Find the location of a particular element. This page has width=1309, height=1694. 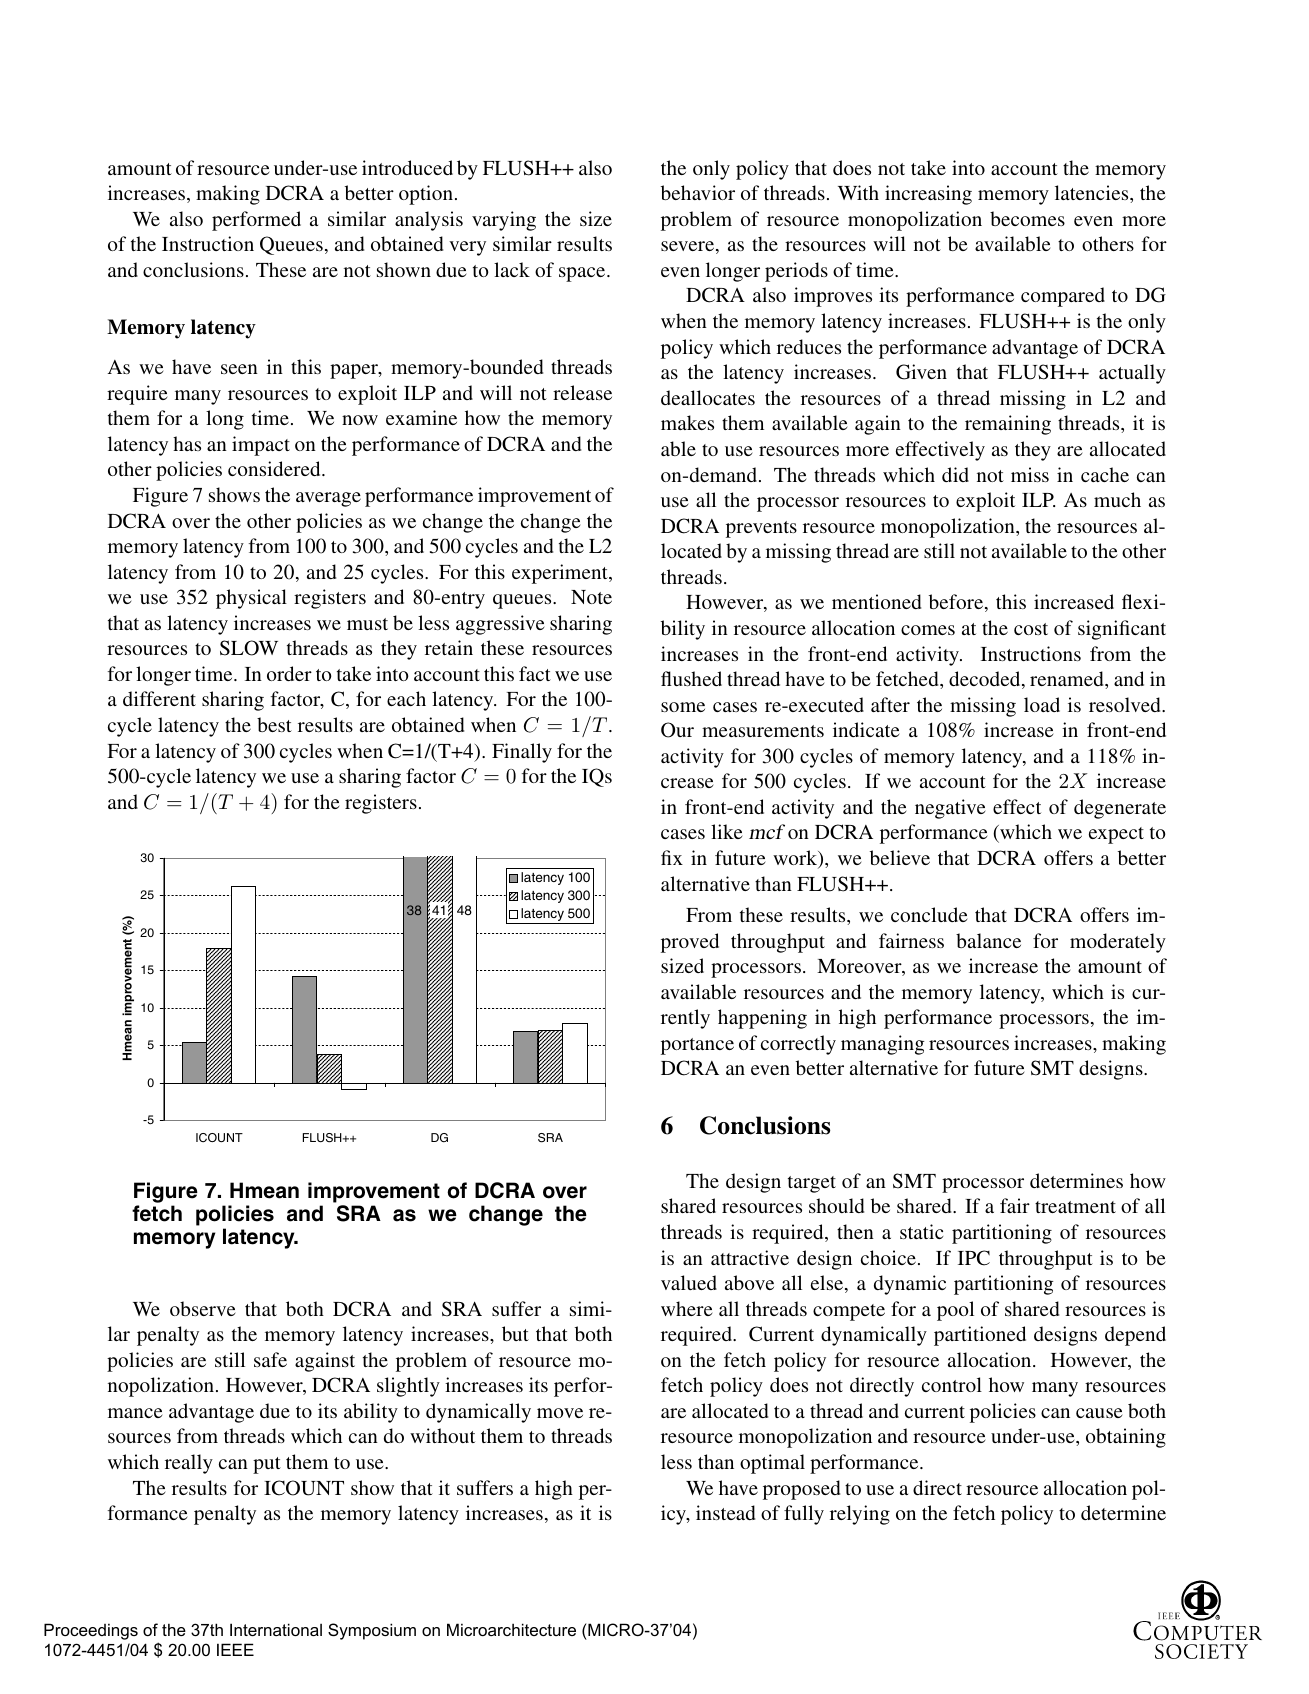

fix is located at coordinates (672, 857).
